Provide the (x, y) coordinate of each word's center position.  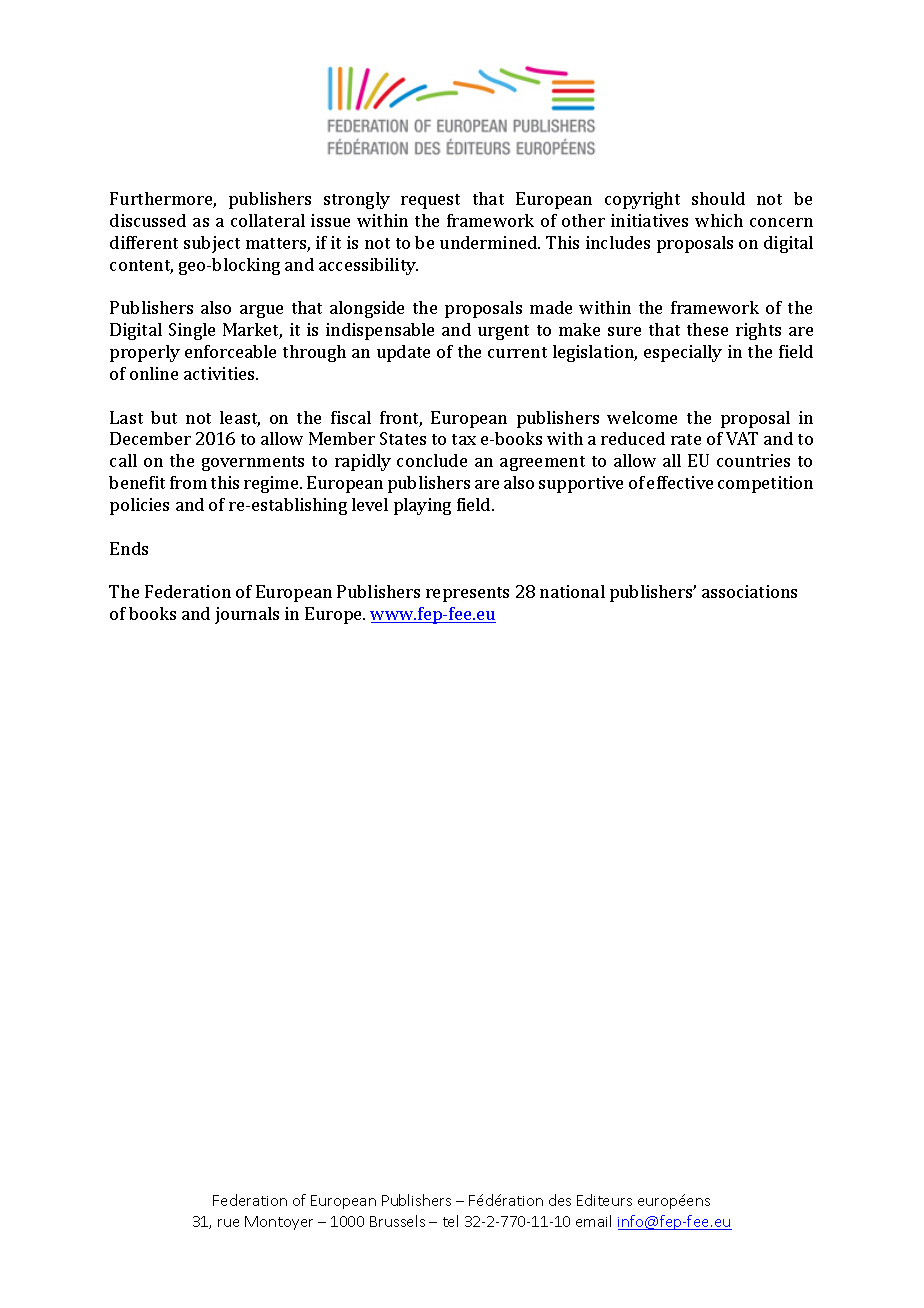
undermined (490, 242)
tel (450, 1221)
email (593, 1221)
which (719, 220)
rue (228, 1223)
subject (212, 244)
